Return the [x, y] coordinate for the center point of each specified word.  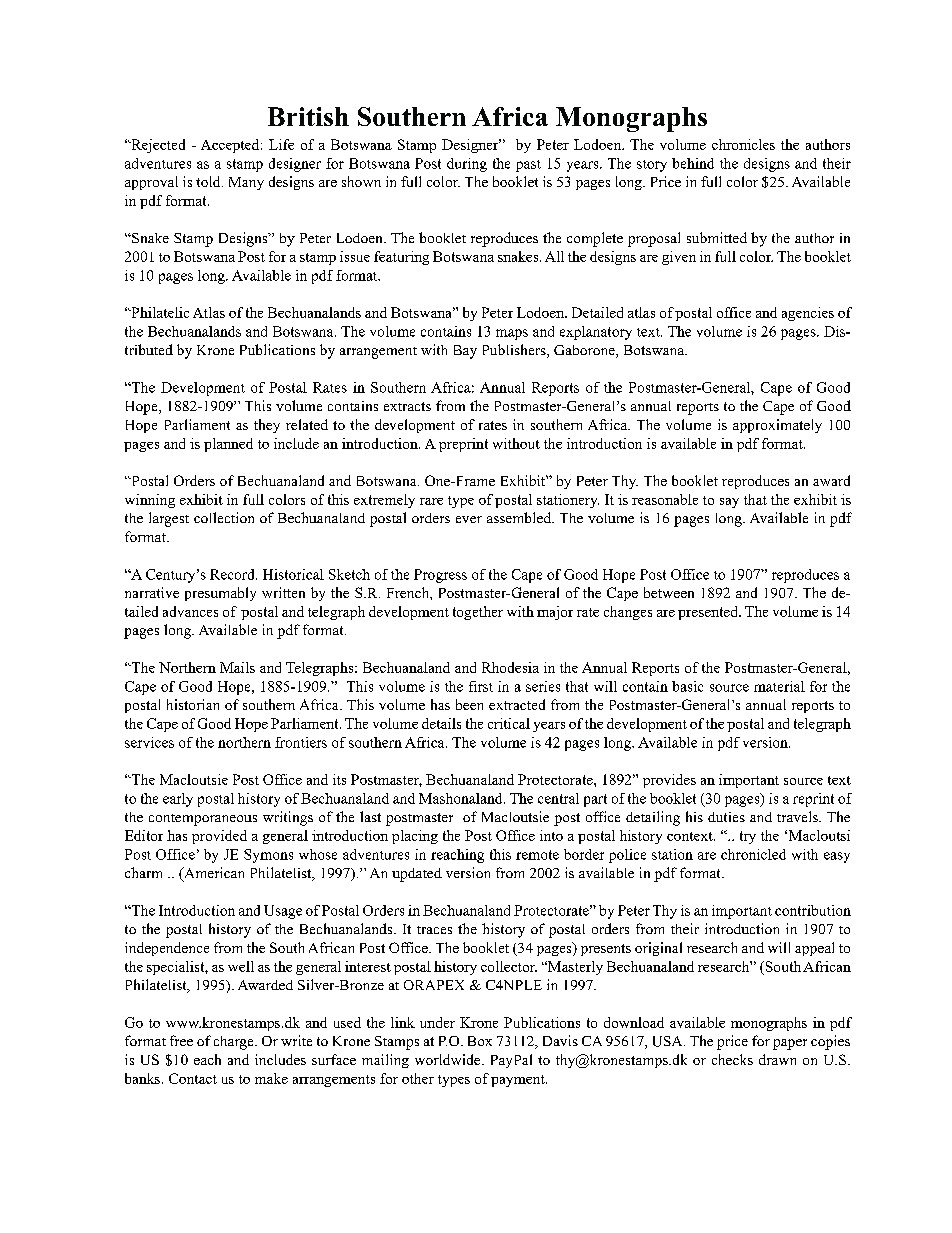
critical [509, 723]
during [467, 165]
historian [193, 704]
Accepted [231, 146]
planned [228, 445]
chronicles [743, 144]
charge [235, 1043]
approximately [777, 426]
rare [431, 501]
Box [480, 1041]
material [779, 686]
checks [732, 1059]
